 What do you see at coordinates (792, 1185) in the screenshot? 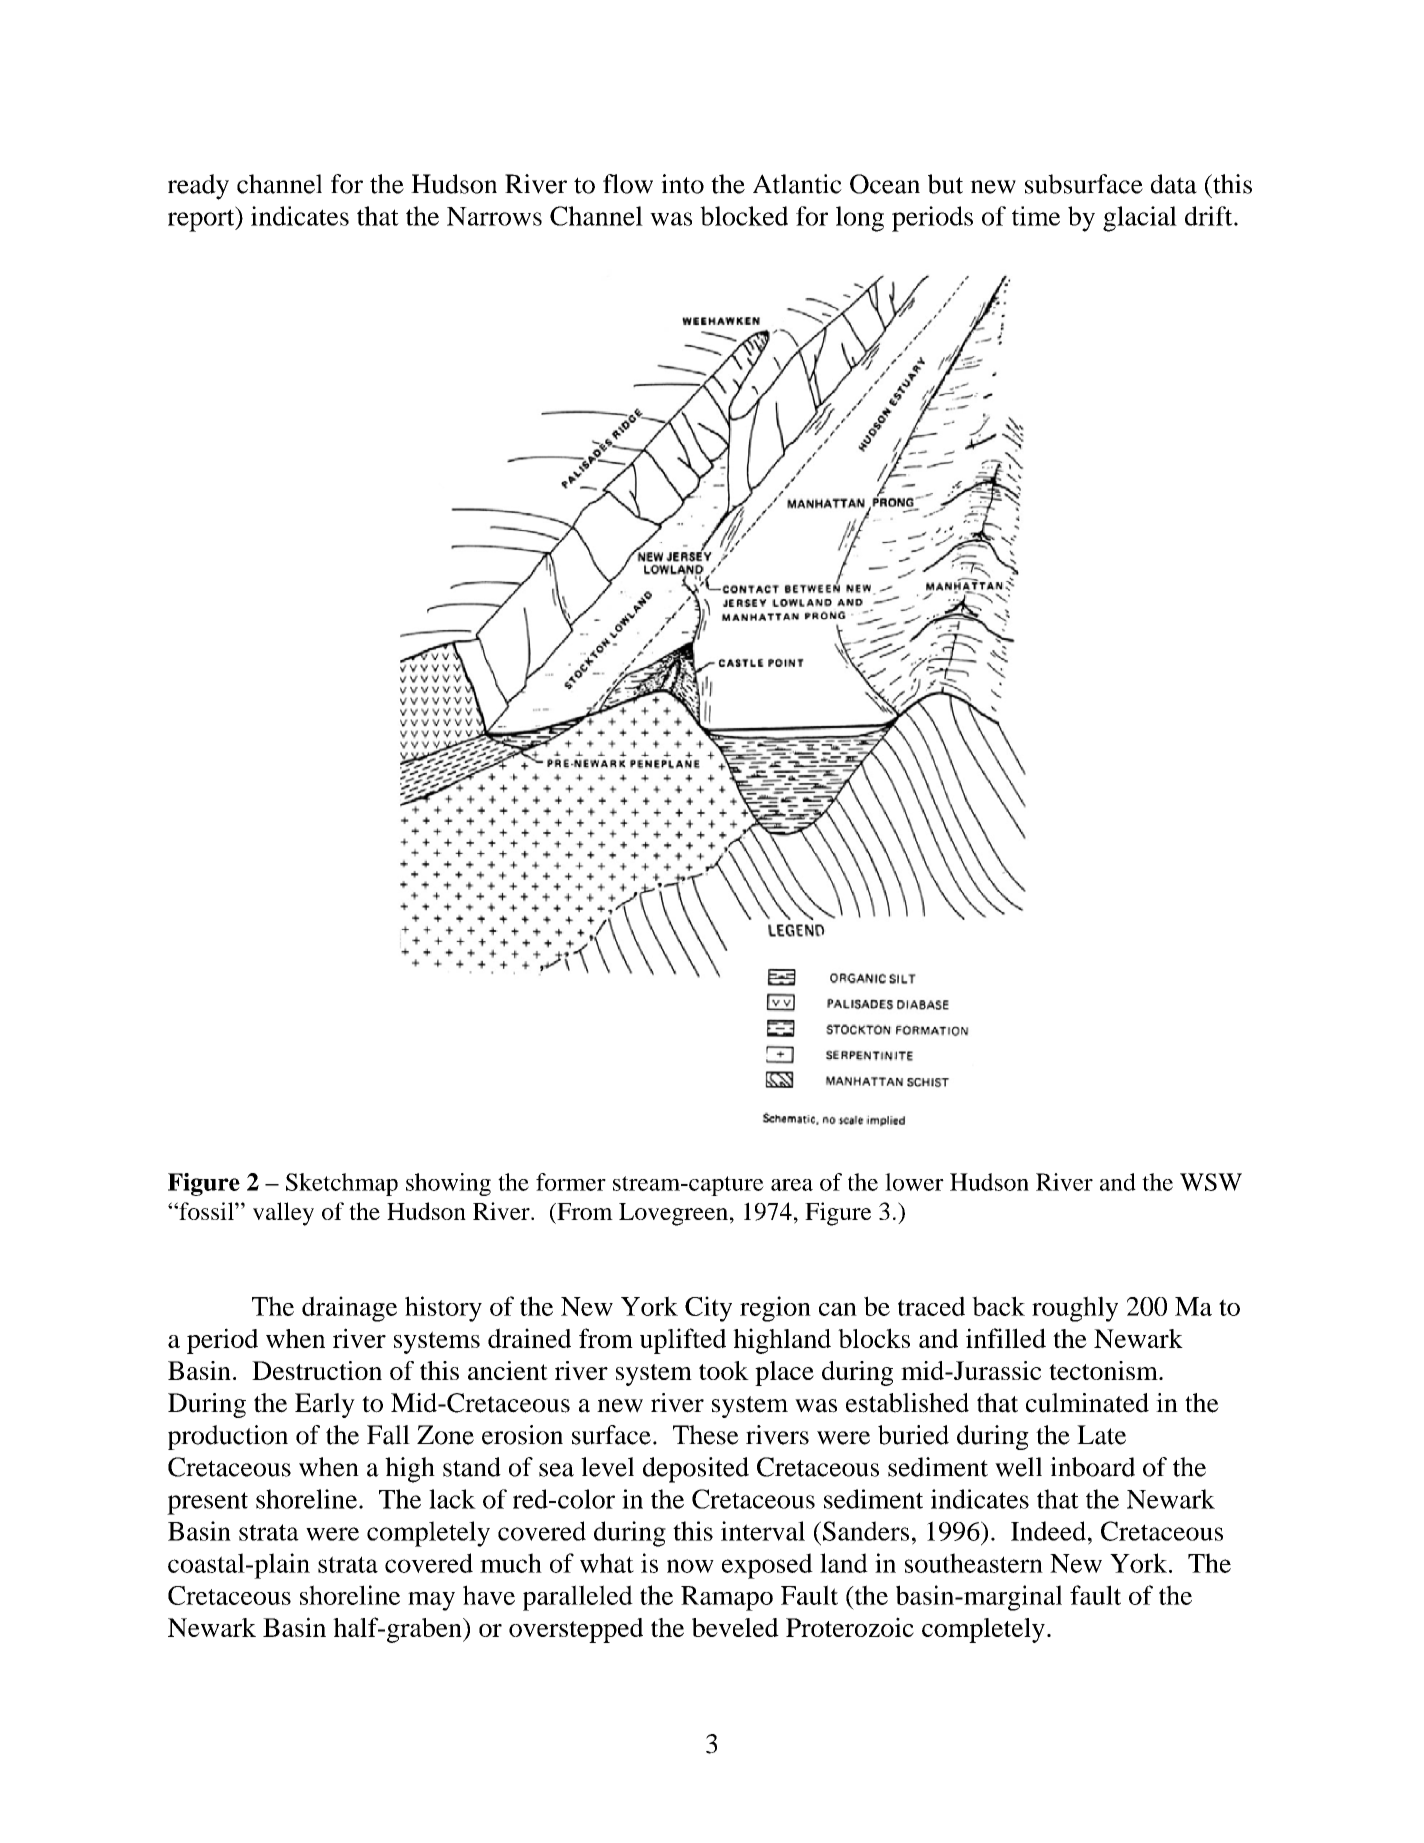
I see `area` at bounding box center [792, 1185].
